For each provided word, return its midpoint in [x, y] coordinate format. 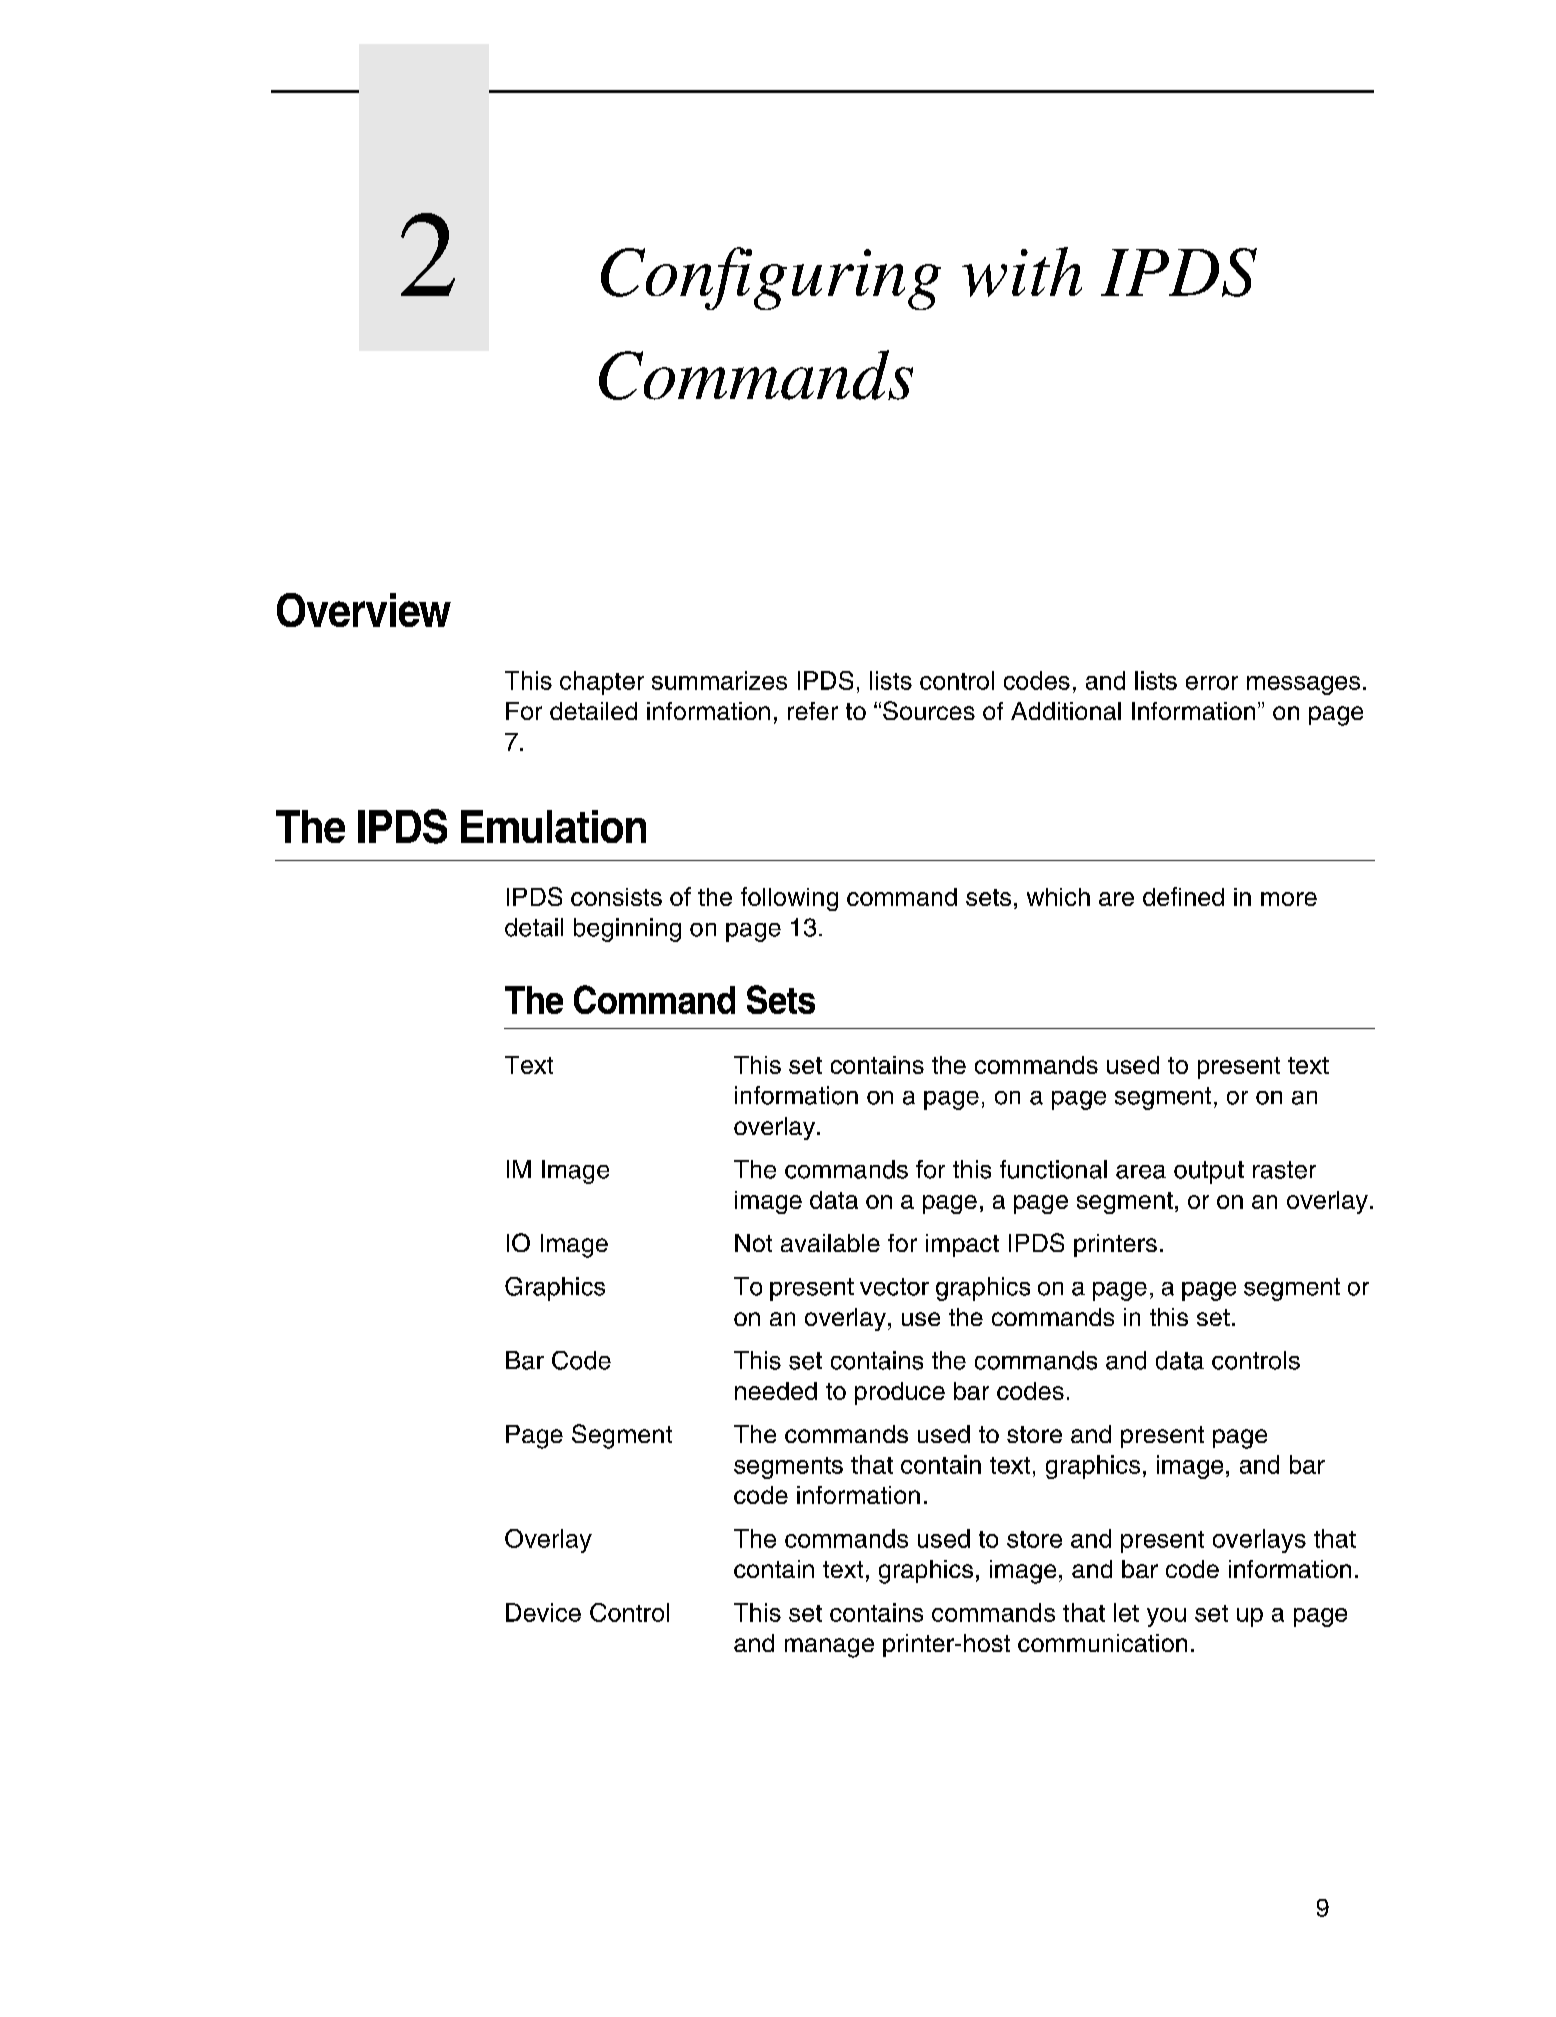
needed [776, 1391]
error [1212, 683]
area [1141, 1172]
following [789, 899]
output [1209, 1172]
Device [543, 1612]
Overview [364, 610]
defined [1183, 896]
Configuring [771, 278]
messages [1303, 685]
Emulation [553, 826]
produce [900, 1393]
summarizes [719, 680]
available [830, 1243]
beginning [627, 930]
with [1022, 272]
